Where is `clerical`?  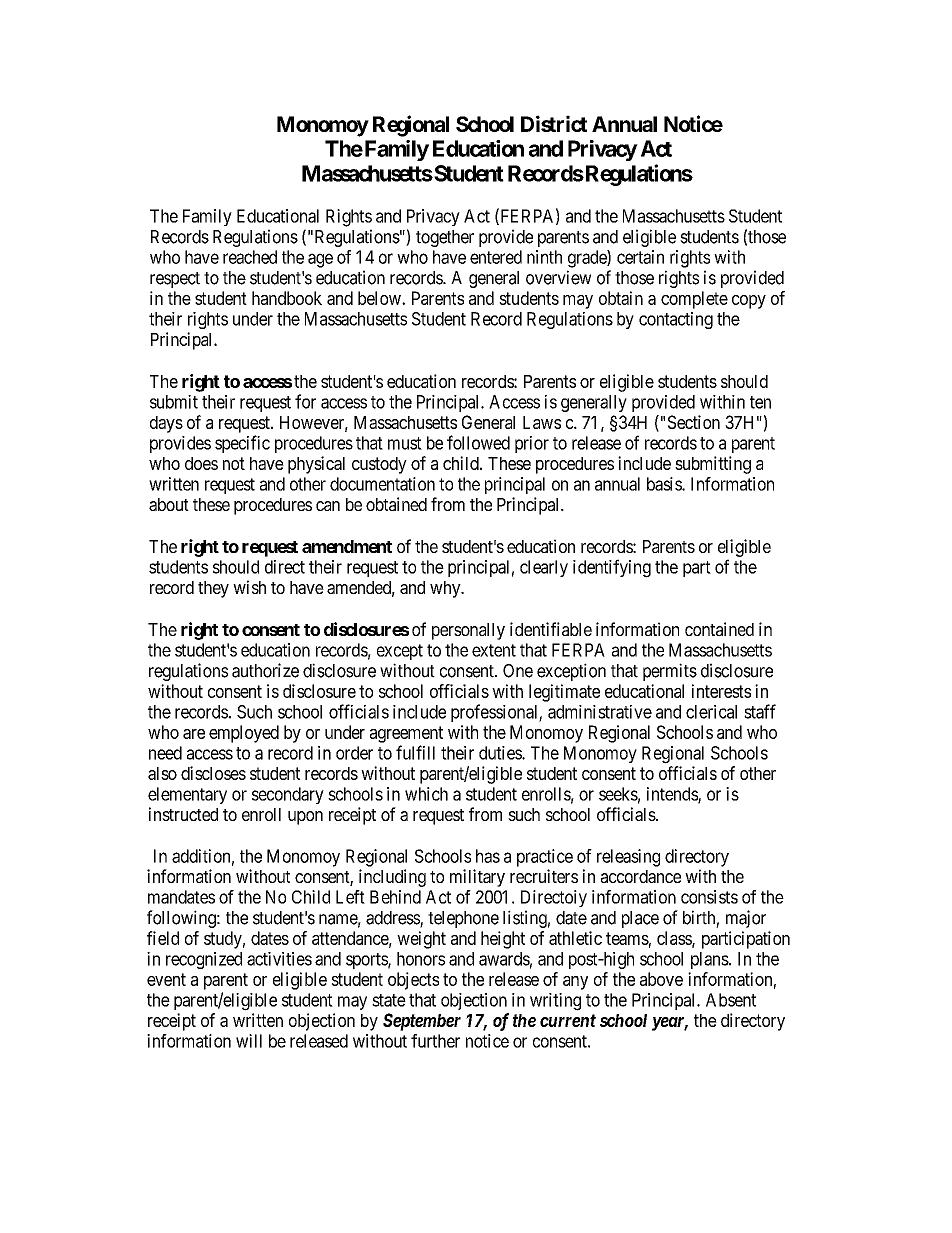 clerical is located at coordinates (711, 712).
